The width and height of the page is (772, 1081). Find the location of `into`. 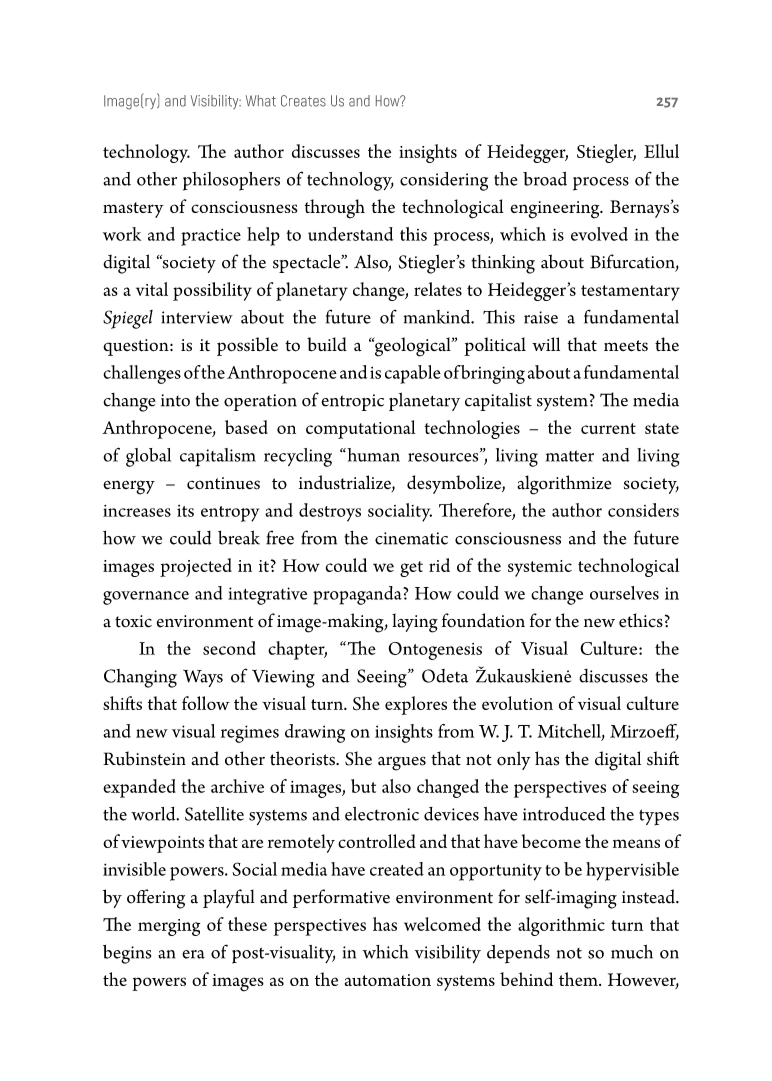

into is located at coordinates (175, 400).
